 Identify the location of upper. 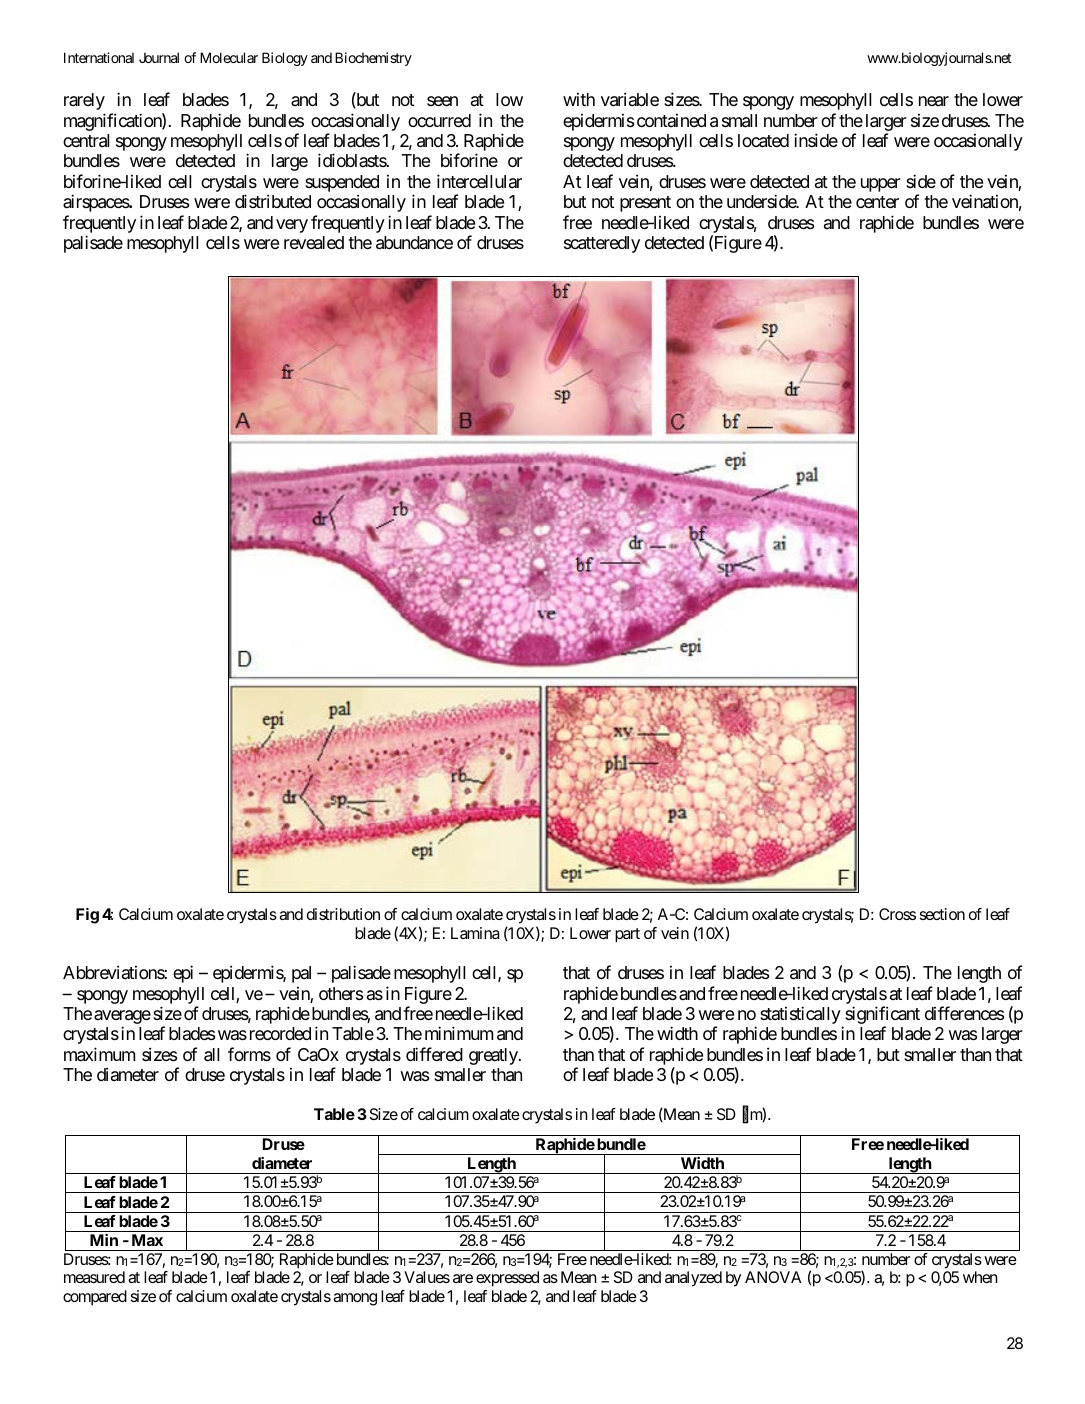
(881, 185).
